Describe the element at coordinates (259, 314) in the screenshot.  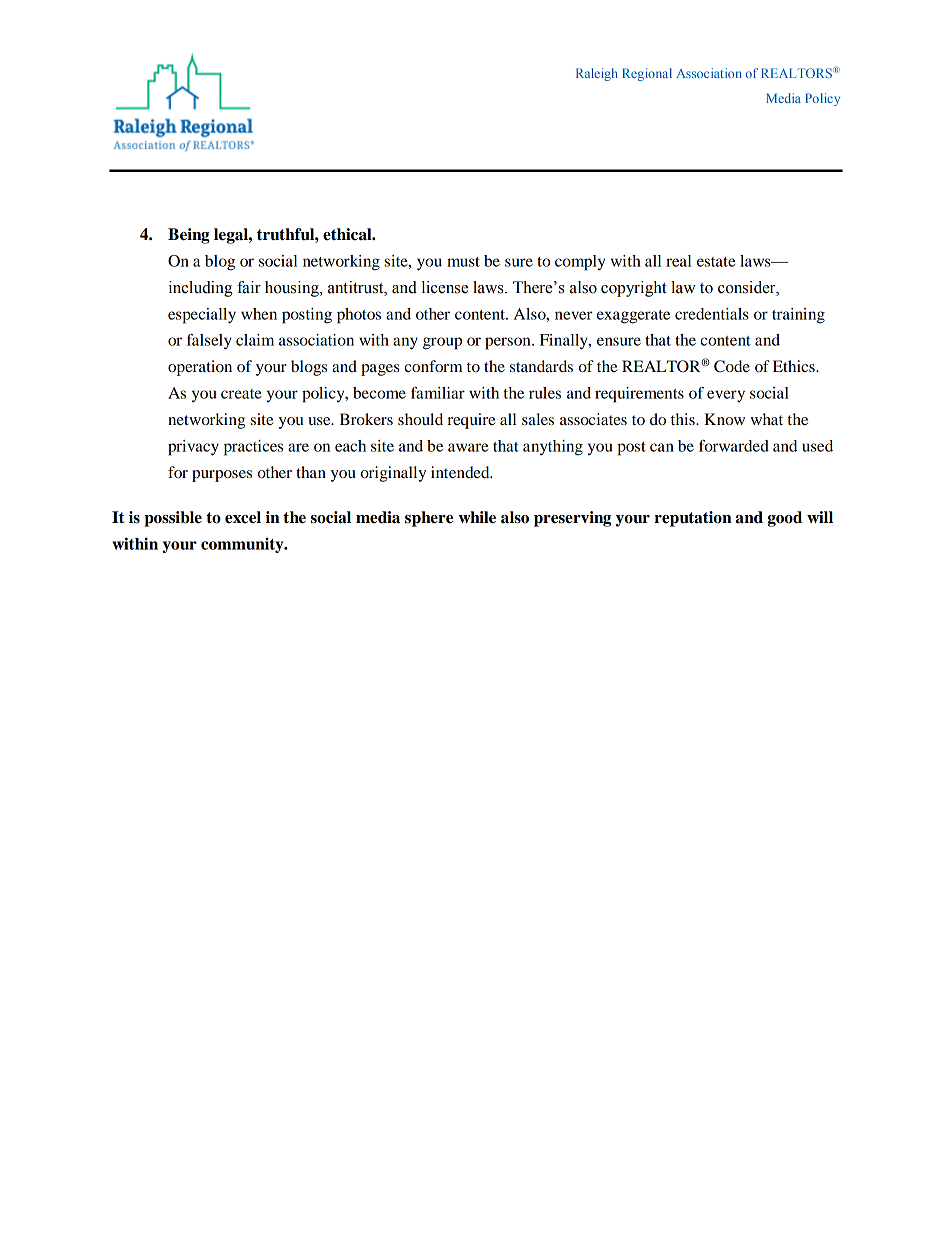
I see `when` at that location.
